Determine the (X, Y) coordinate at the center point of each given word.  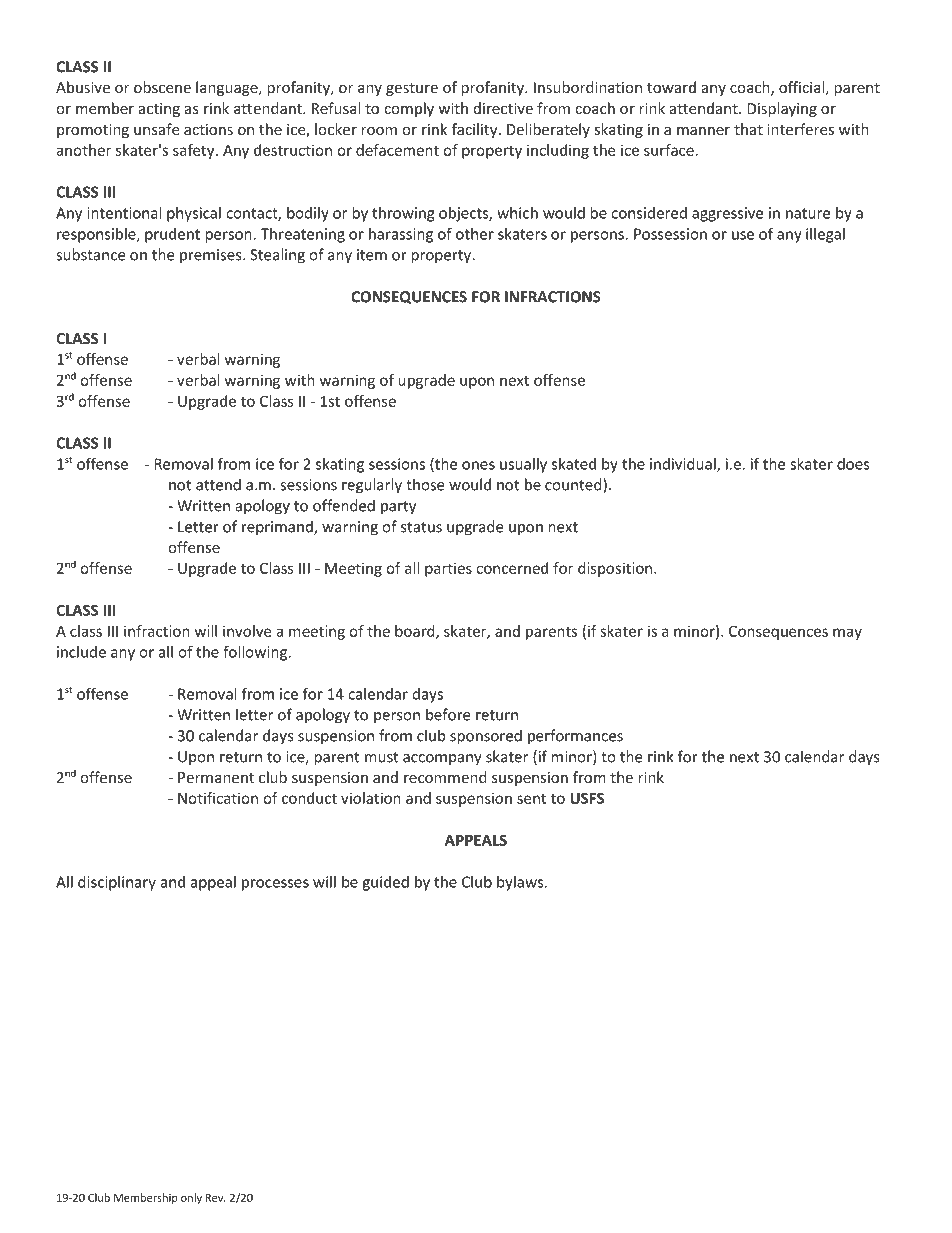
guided (385, 883)
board (416, 632)
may (847, 634)
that (748, 129)
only (191, 1198)
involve (247, 631)
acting (159, 110)
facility (476, 130)
